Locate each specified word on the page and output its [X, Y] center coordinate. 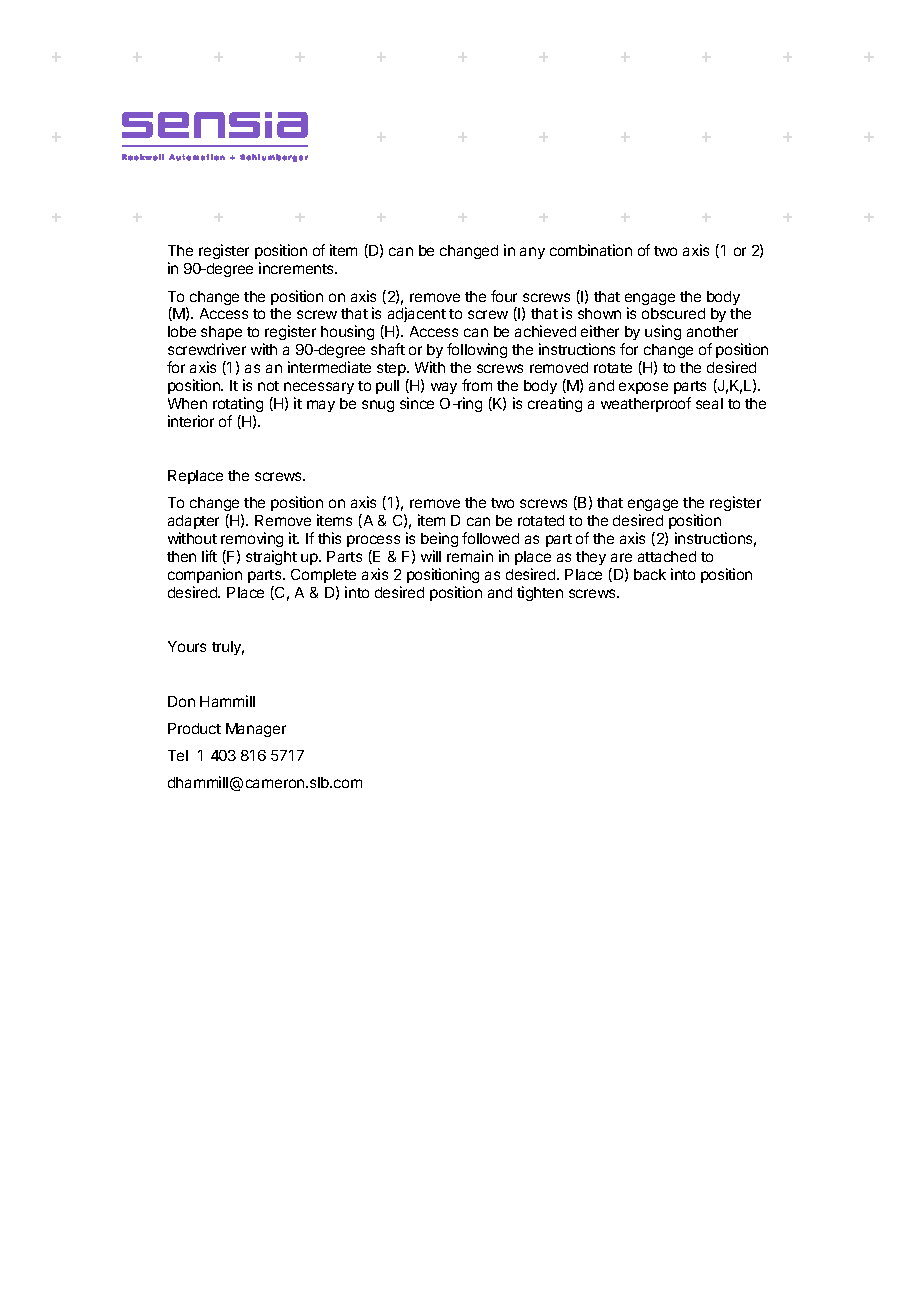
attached [667, 556]
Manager [256, 730]
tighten [540, 593]
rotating [238, 404]
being [439, 539]
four [504, 296]
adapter [193, 522]
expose [643, 388]
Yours [187, 646]
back [650, 574]
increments [297, 268]
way [444, 388]
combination [591, 250]
